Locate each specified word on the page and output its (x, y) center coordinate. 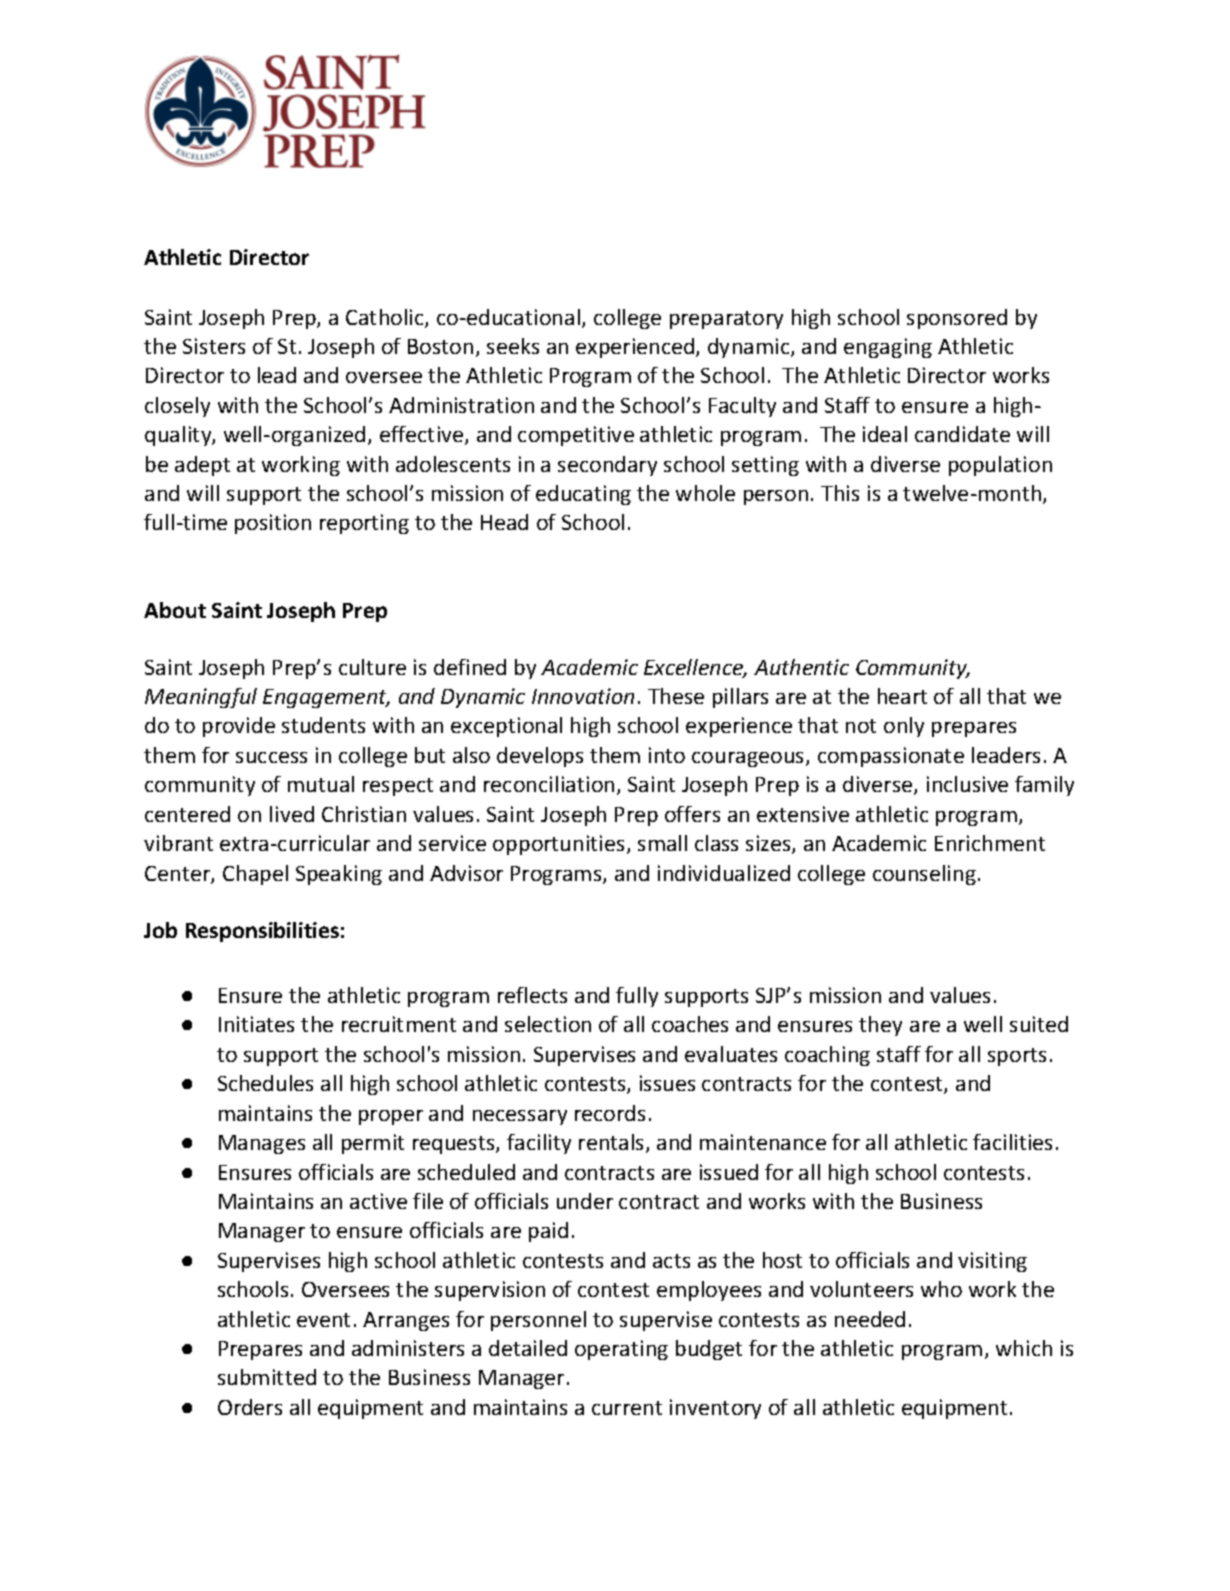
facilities (1012, 1142)
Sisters (214, 346)
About (175, 610)
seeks (513, 346)
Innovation (583, 696)
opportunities (560, 845)
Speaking (339, 875)
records (610, 1113)
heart (902, 696)
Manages (262, 1144)
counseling (924, 875)
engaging (888, 348)
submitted (267, 1377)
